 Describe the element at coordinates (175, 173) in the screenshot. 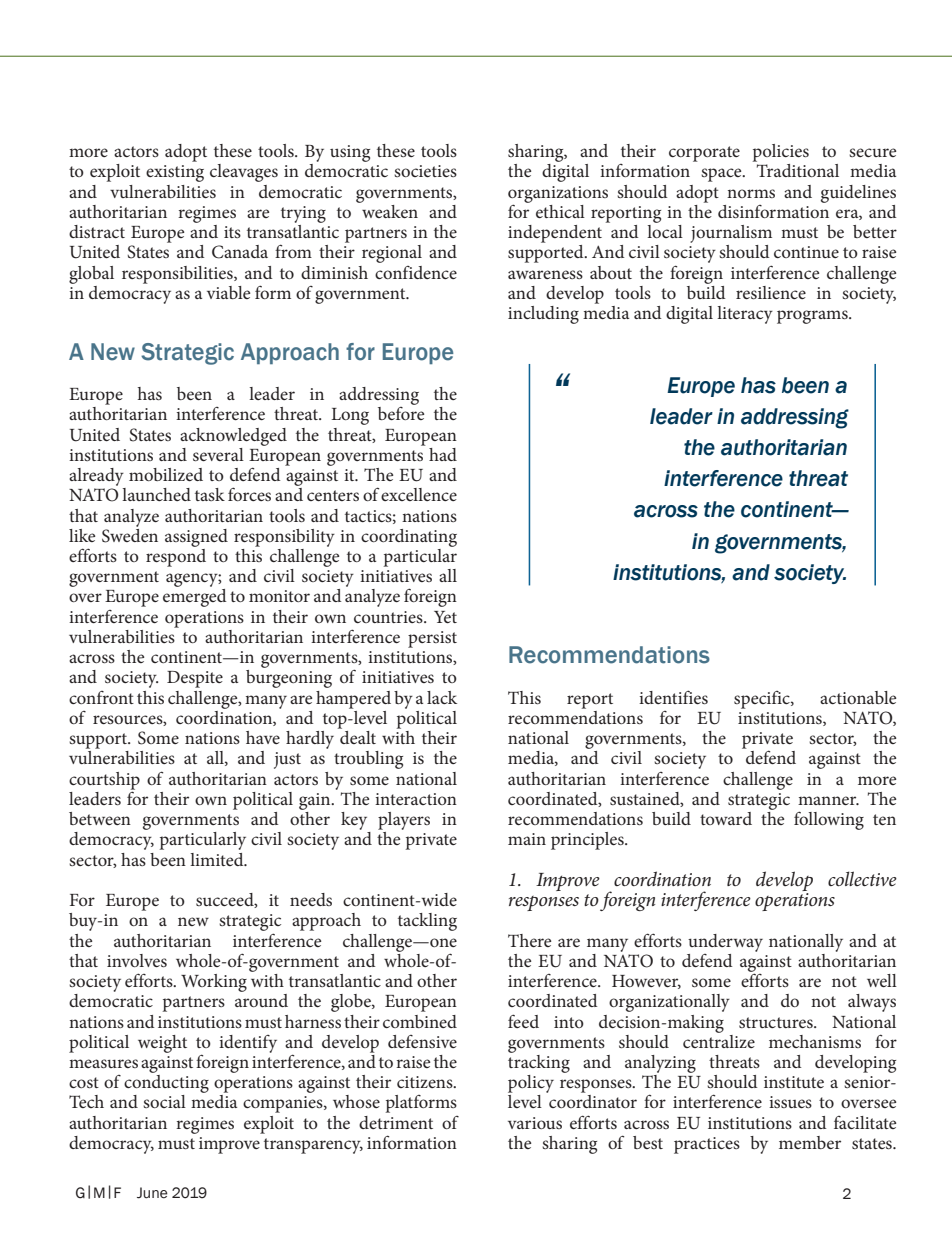

I see `existing` at that location.
